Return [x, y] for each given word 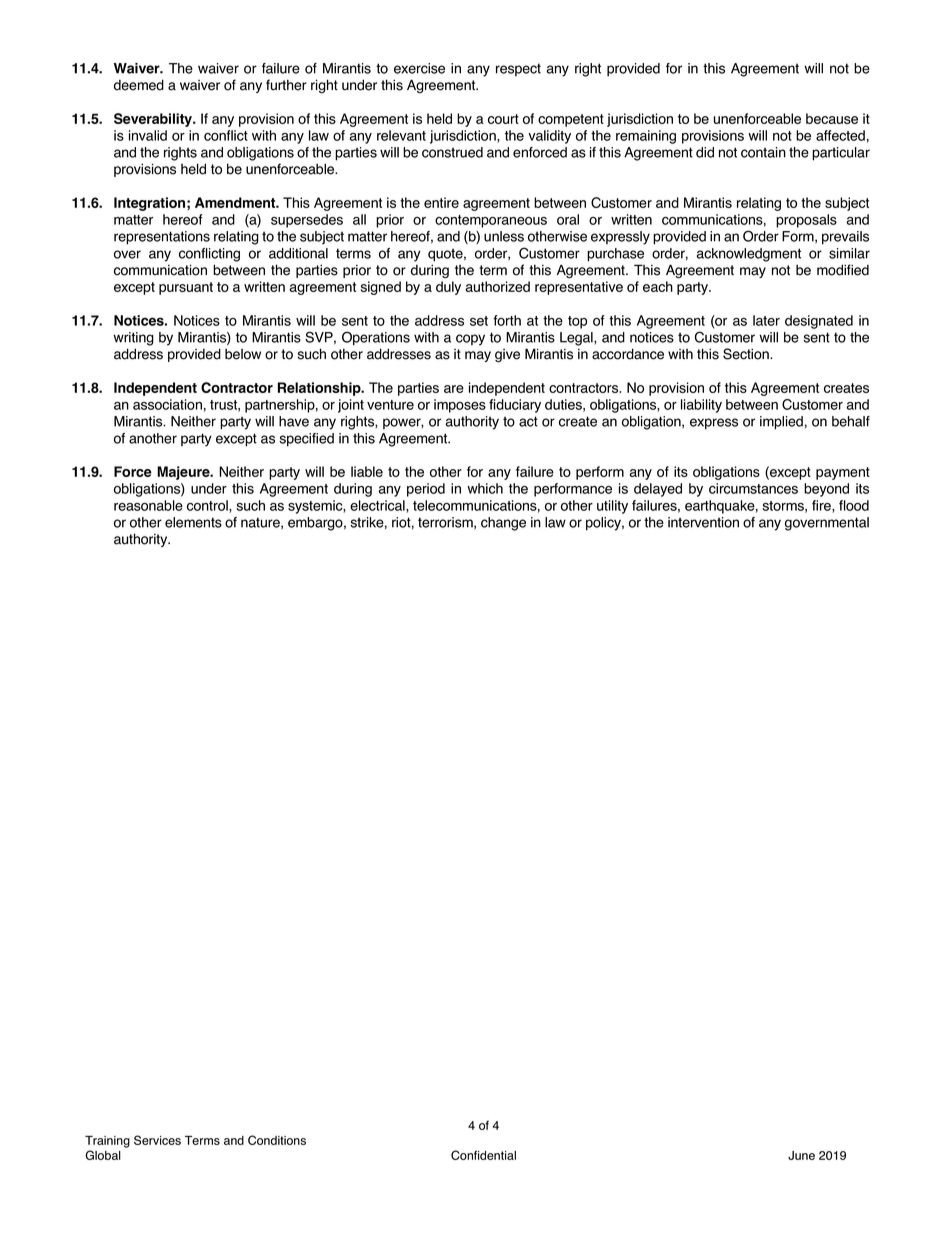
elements [193, 522]
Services [157, 1140]
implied [781, 423]
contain [763, 152]
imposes [460, 406]
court [503, 119]
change [503, 524]
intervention [703, 522]
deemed [139, 85]
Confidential [483, 1155]
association [167, 404]
